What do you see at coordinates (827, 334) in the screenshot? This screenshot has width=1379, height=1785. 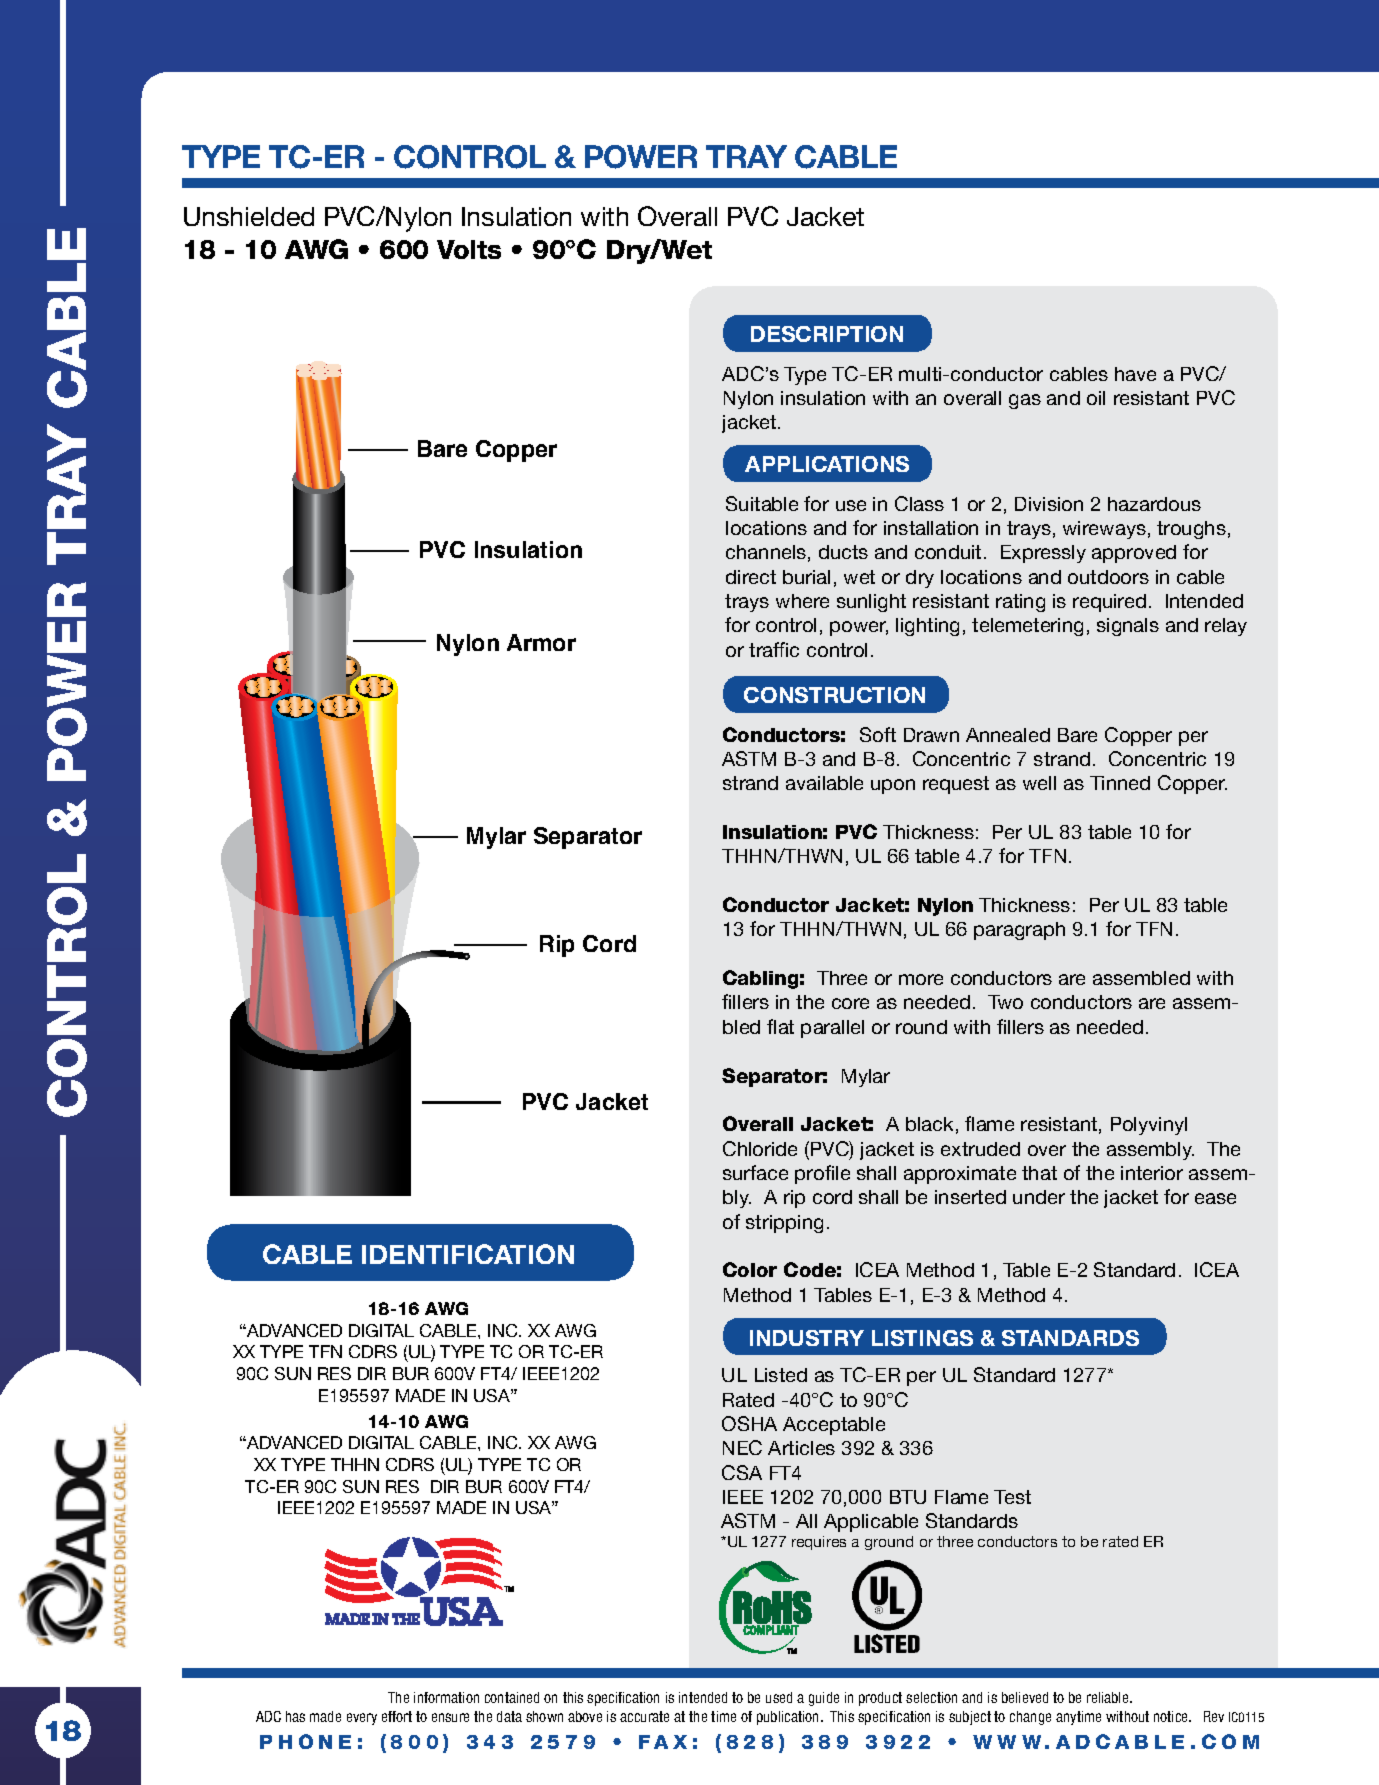 I see `DESCRIPTION` at bounding box center [827, 334].
